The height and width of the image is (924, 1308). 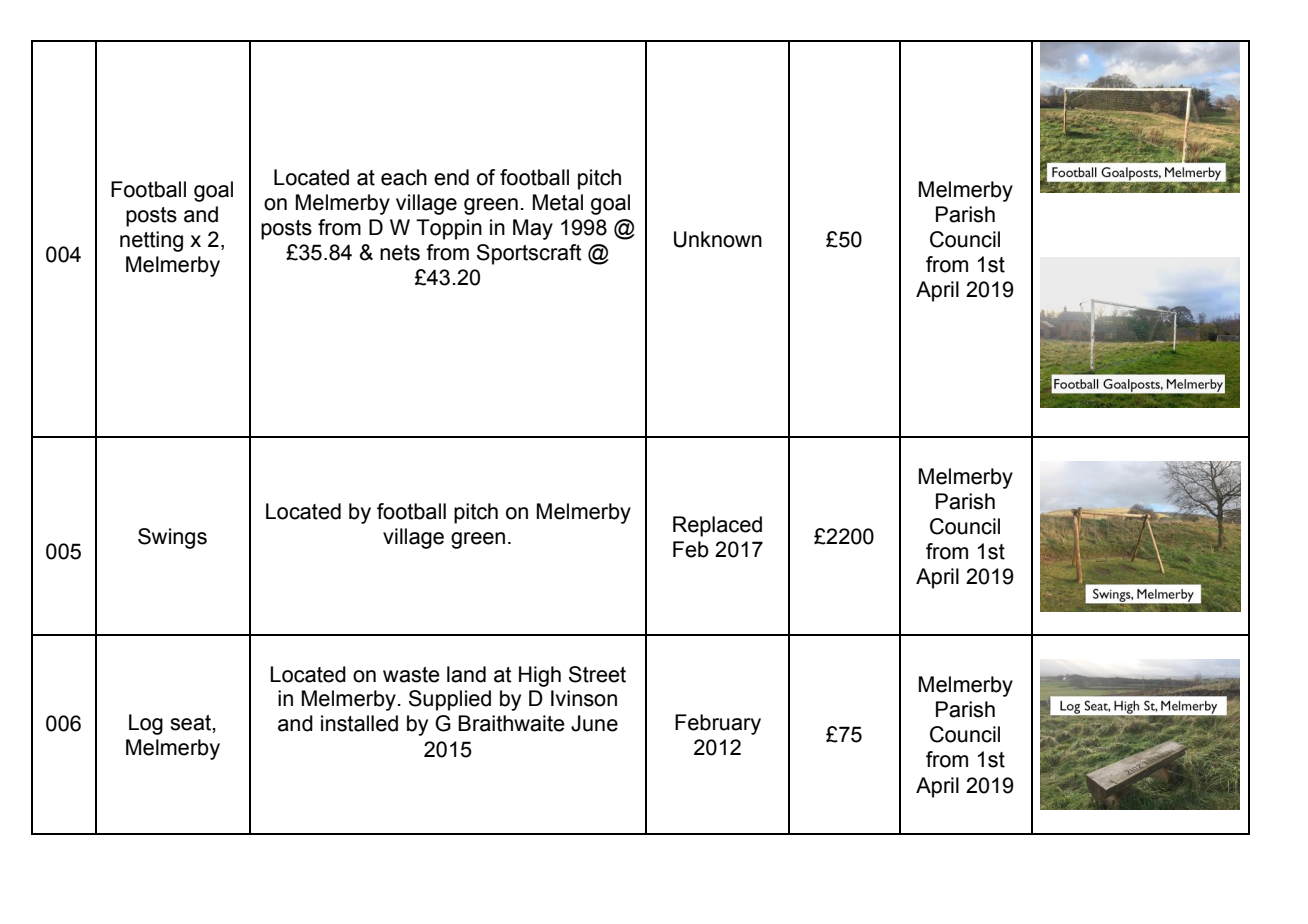 I want to click on June, so click(x=594, y=723).
